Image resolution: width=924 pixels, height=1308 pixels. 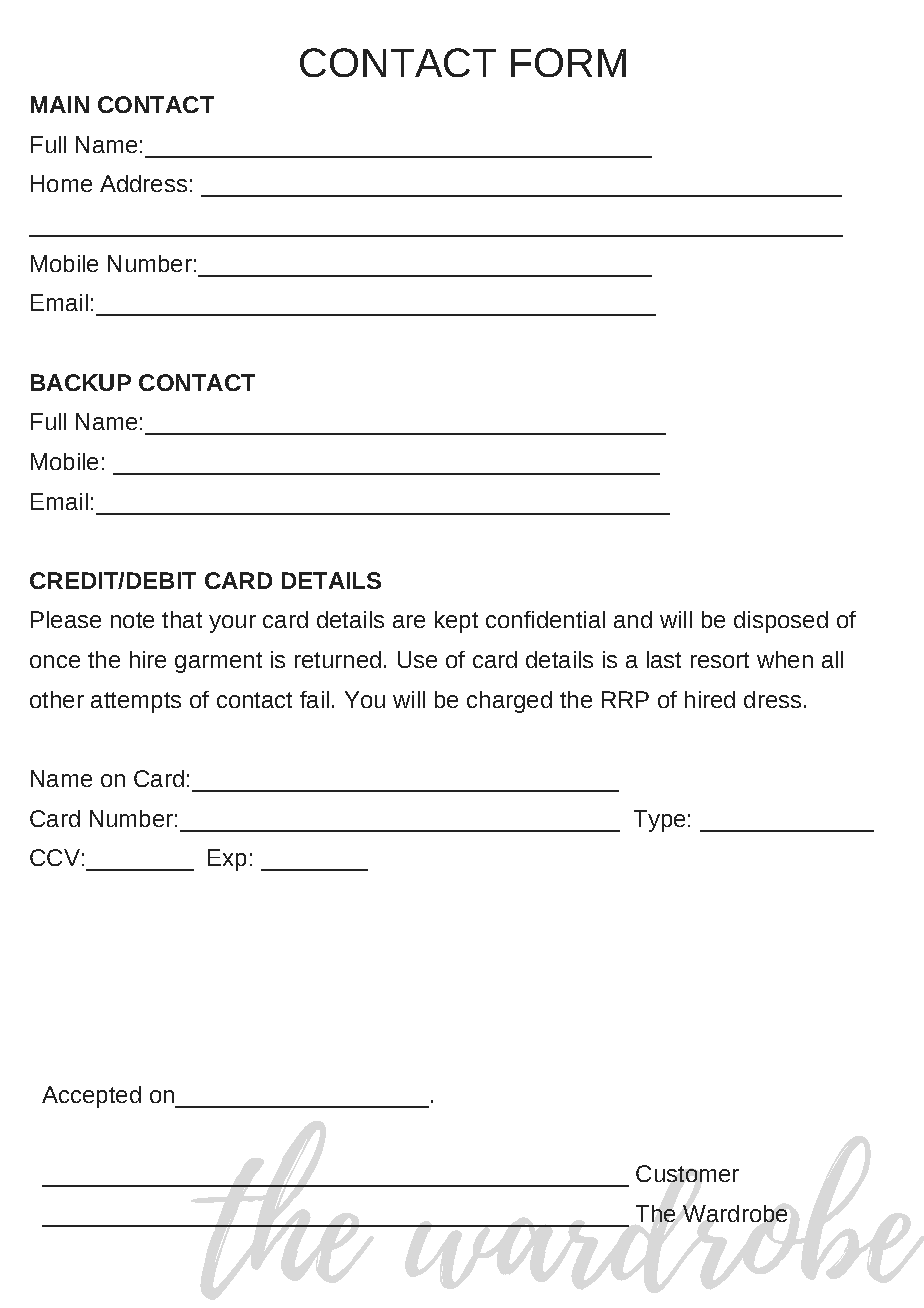 I want to click on Accepted, so click(x=91, y=1097).
